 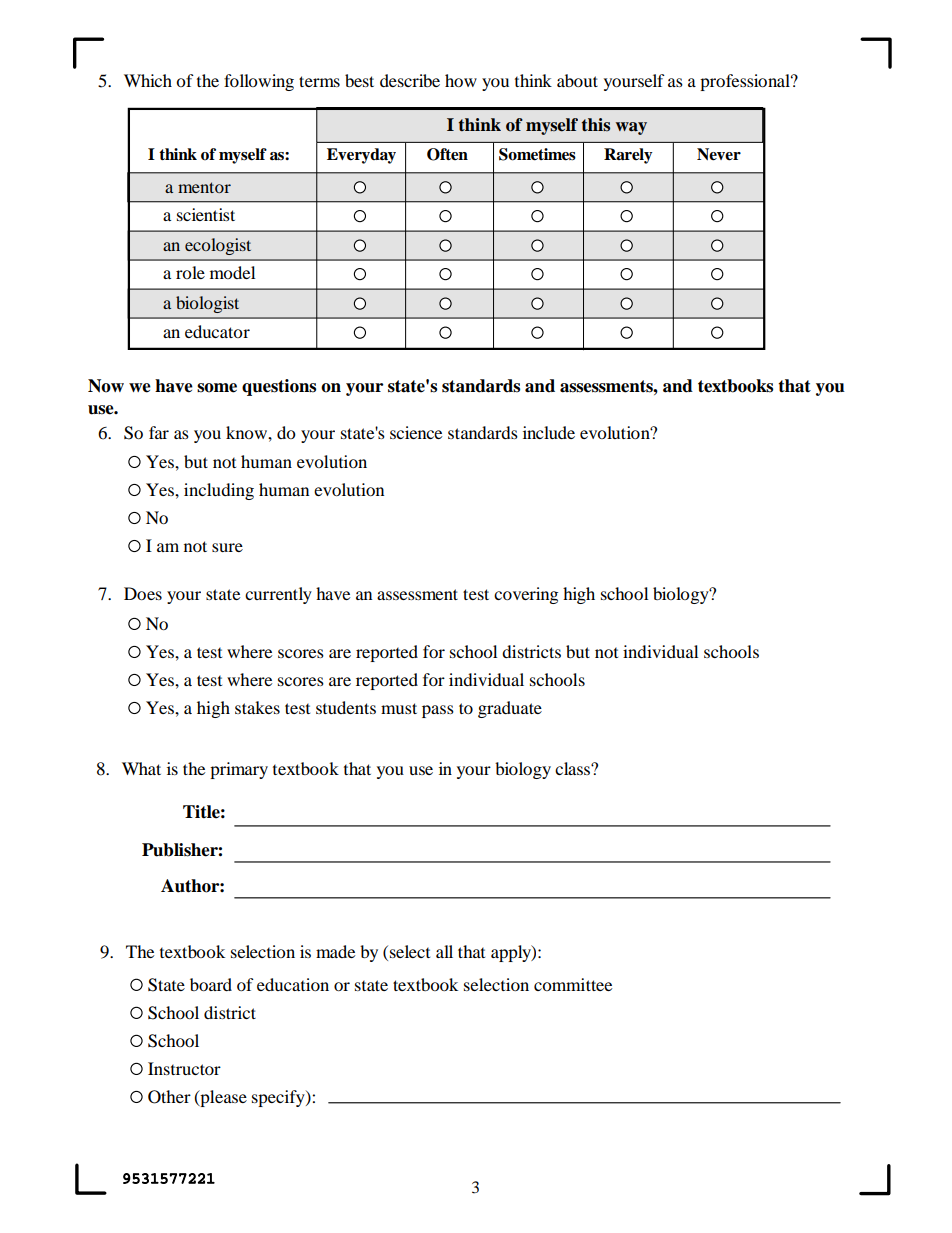 I want to click on all, so click(x=444, y=951).
